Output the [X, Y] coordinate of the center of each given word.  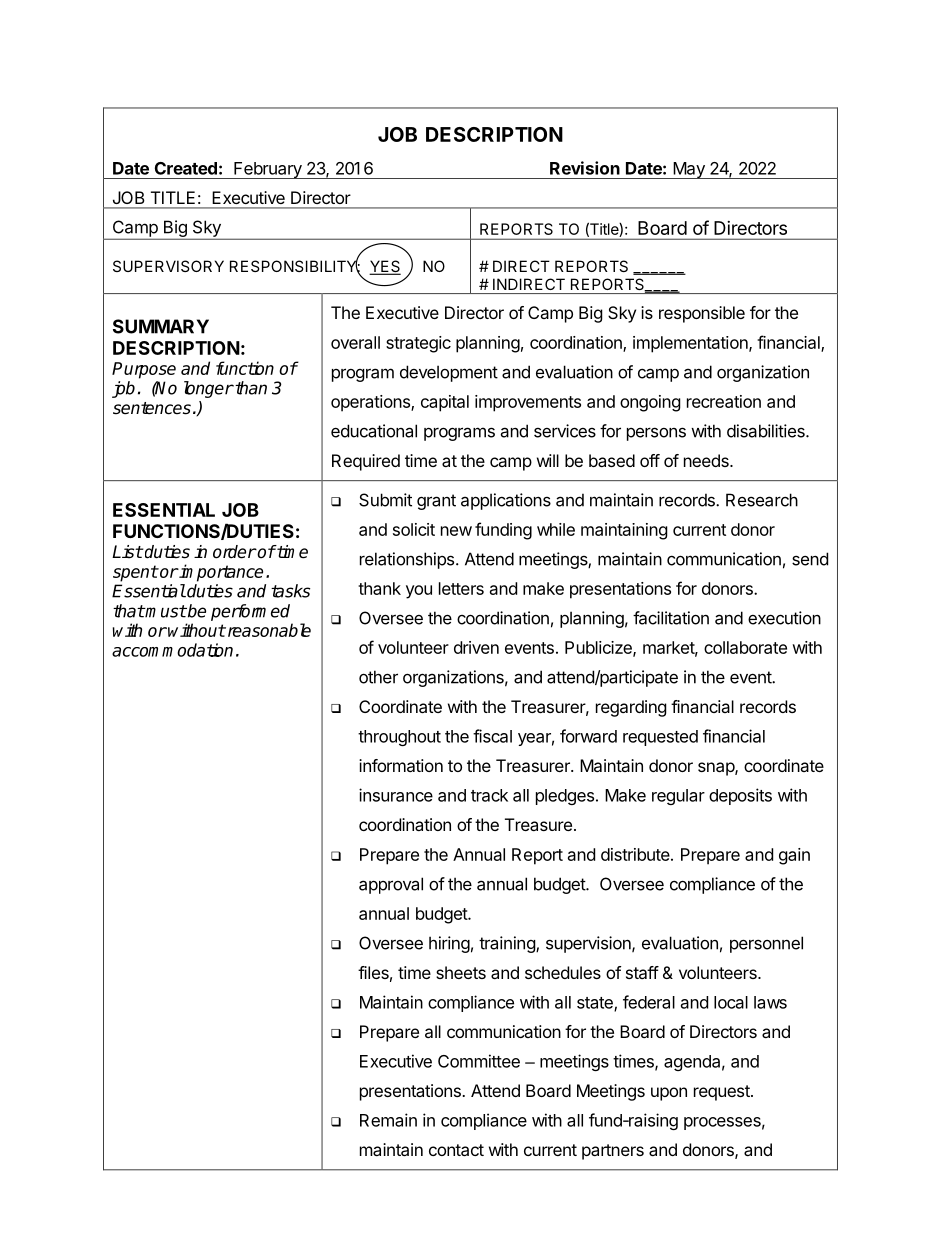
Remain [388, 1120]
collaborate [745, 647]
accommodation [172, 650]
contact [456, 1150]
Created [186, 168]
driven [476, 647]
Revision [585, 168]
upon [669, 1094]
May [689, 170]
